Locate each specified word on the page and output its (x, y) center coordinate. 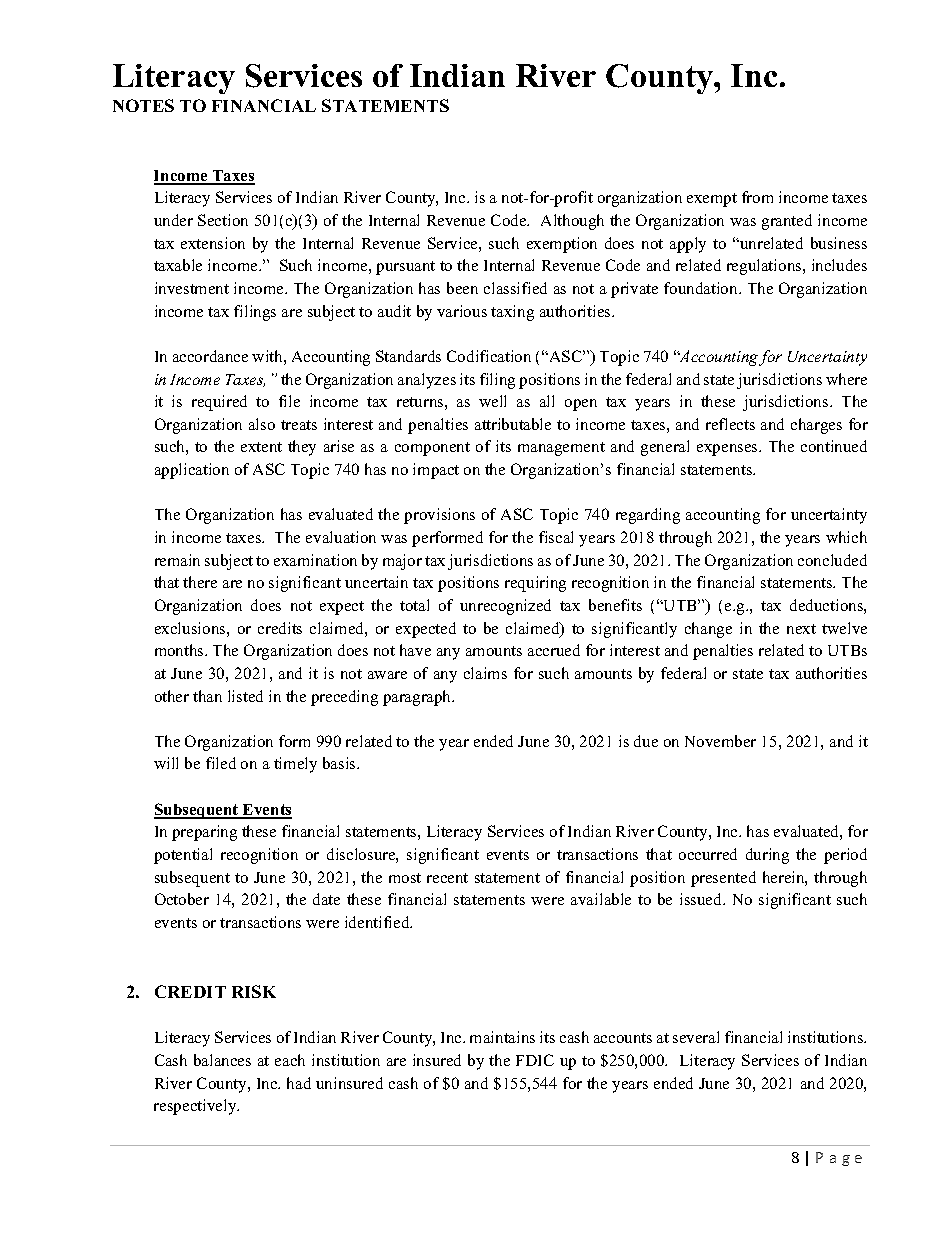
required (219, 403)
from (757, 197)
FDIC (535, 1060)
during (767, 856)
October (182, 899)
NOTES (143, 105)
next (801, 629)
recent (447, 878)
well (492, 401)
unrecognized (505, 607)
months (180, 650)
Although (572, 222)
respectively (196, 1107)
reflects (730, 424)
